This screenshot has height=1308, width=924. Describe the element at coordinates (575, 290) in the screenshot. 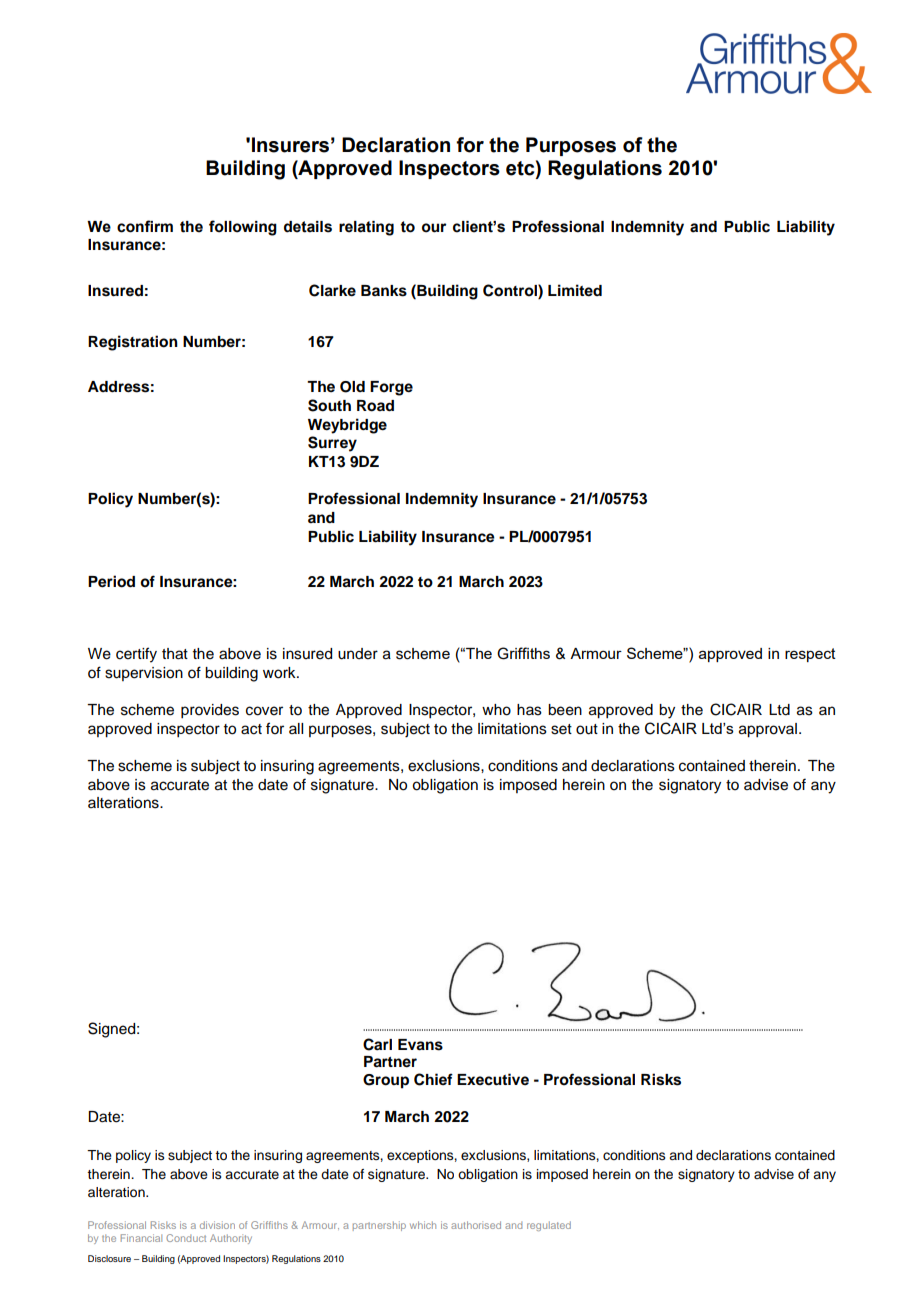

I see `Limited` at that location.
